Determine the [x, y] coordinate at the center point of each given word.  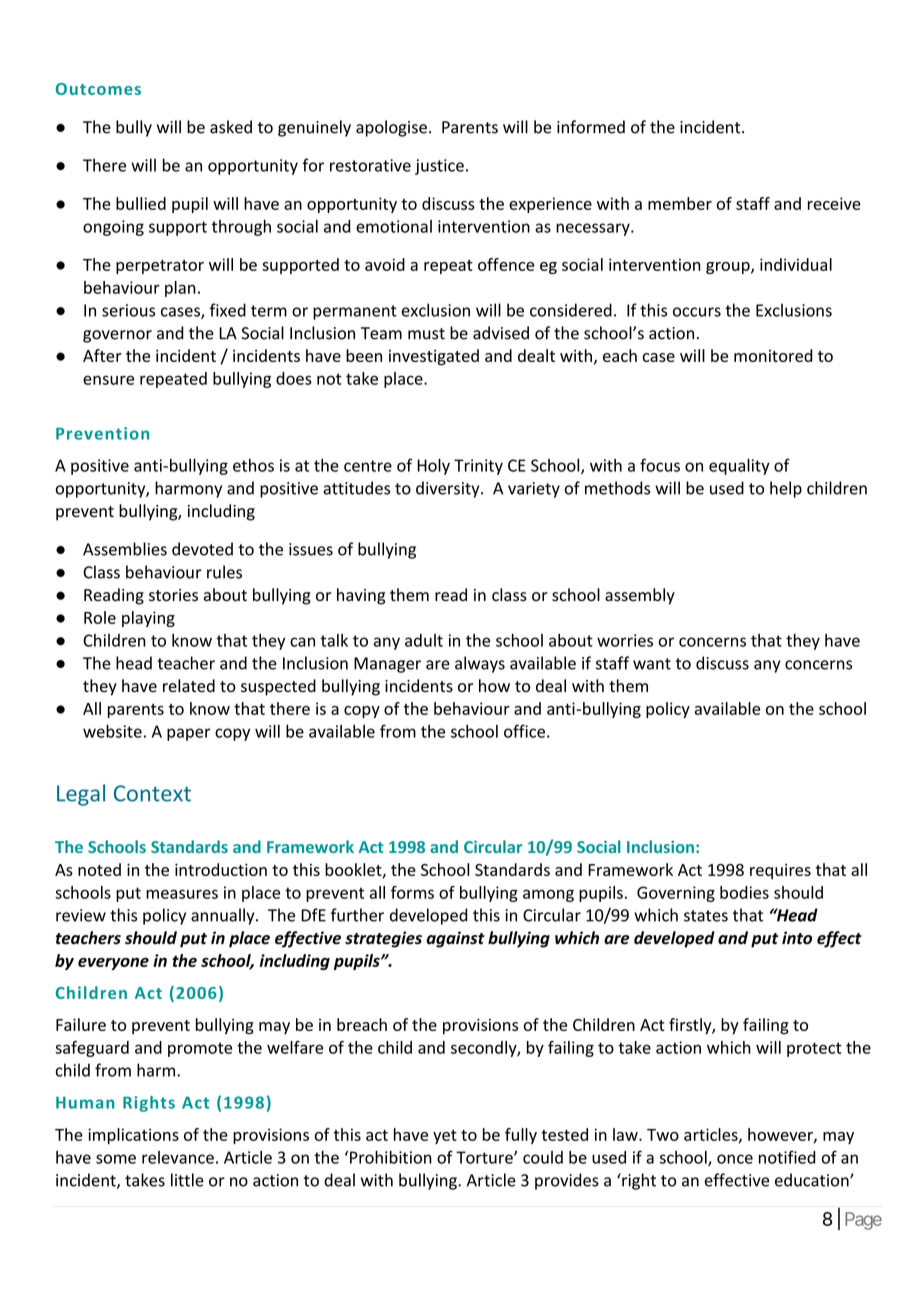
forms [412, 892]
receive [834, 203]
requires [780, 871]
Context [152, 793]
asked [231, 127]
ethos [253, 465]
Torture [485, 1157]
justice [439, 167]
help [786, 489]
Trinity [478, 467]
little [187, 1180]
